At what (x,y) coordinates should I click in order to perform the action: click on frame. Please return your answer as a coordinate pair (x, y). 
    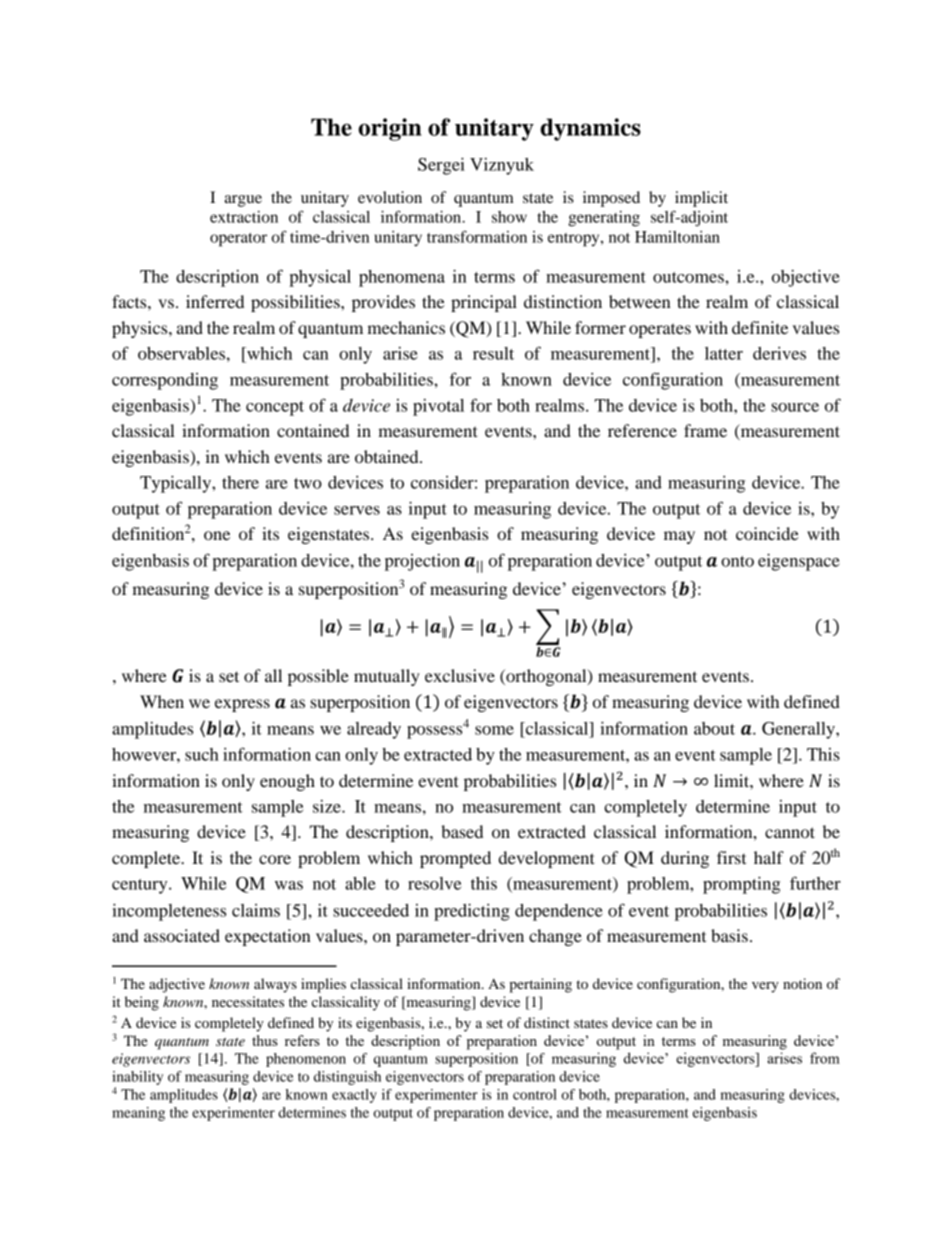
    Looking at the image, I should click on (705, 430).
